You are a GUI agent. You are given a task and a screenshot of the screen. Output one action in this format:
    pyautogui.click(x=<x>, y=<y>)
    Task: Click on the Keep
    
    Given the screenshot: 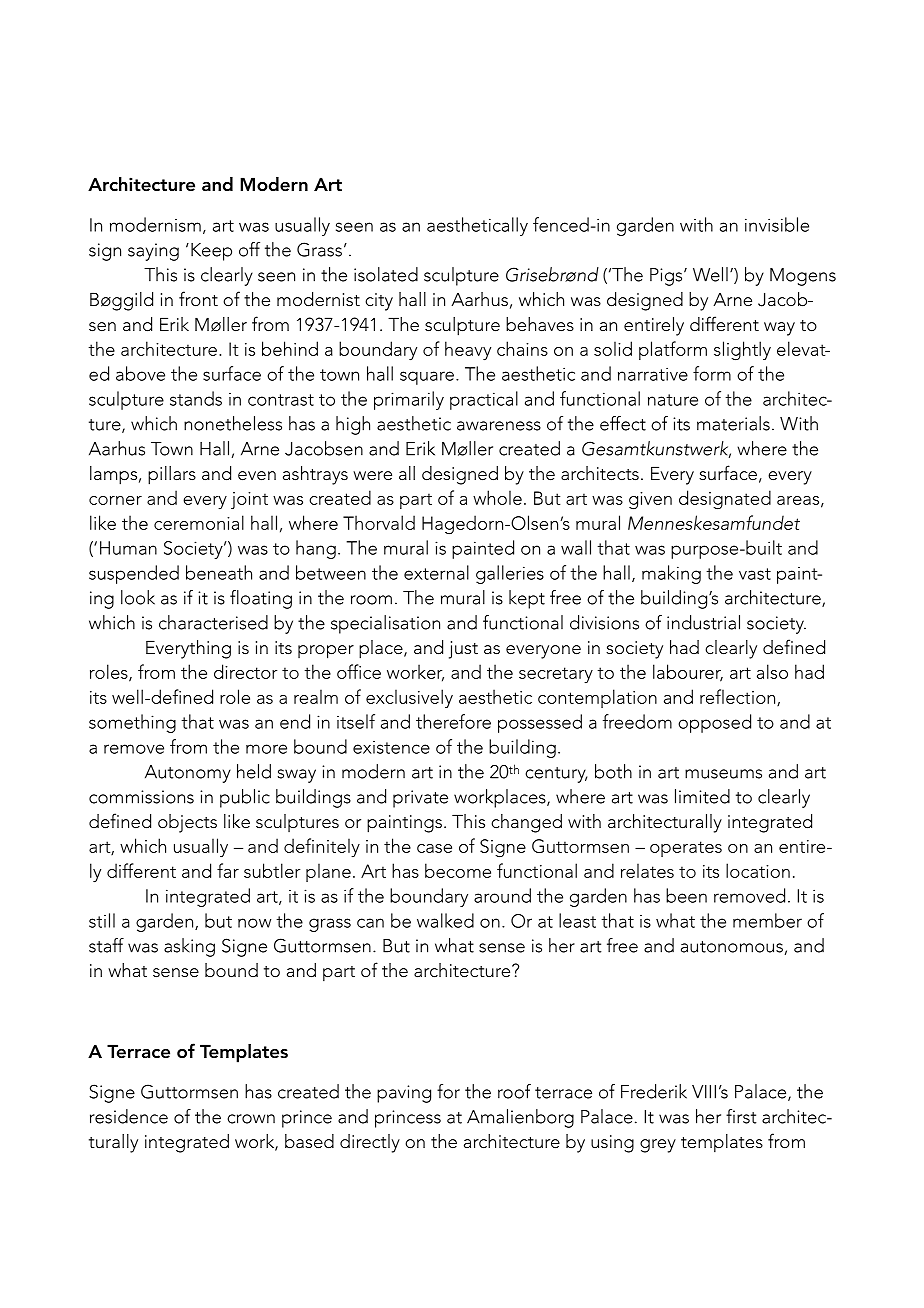 What is the action you would take?
    pyautogui.click(x=211, y=252)
